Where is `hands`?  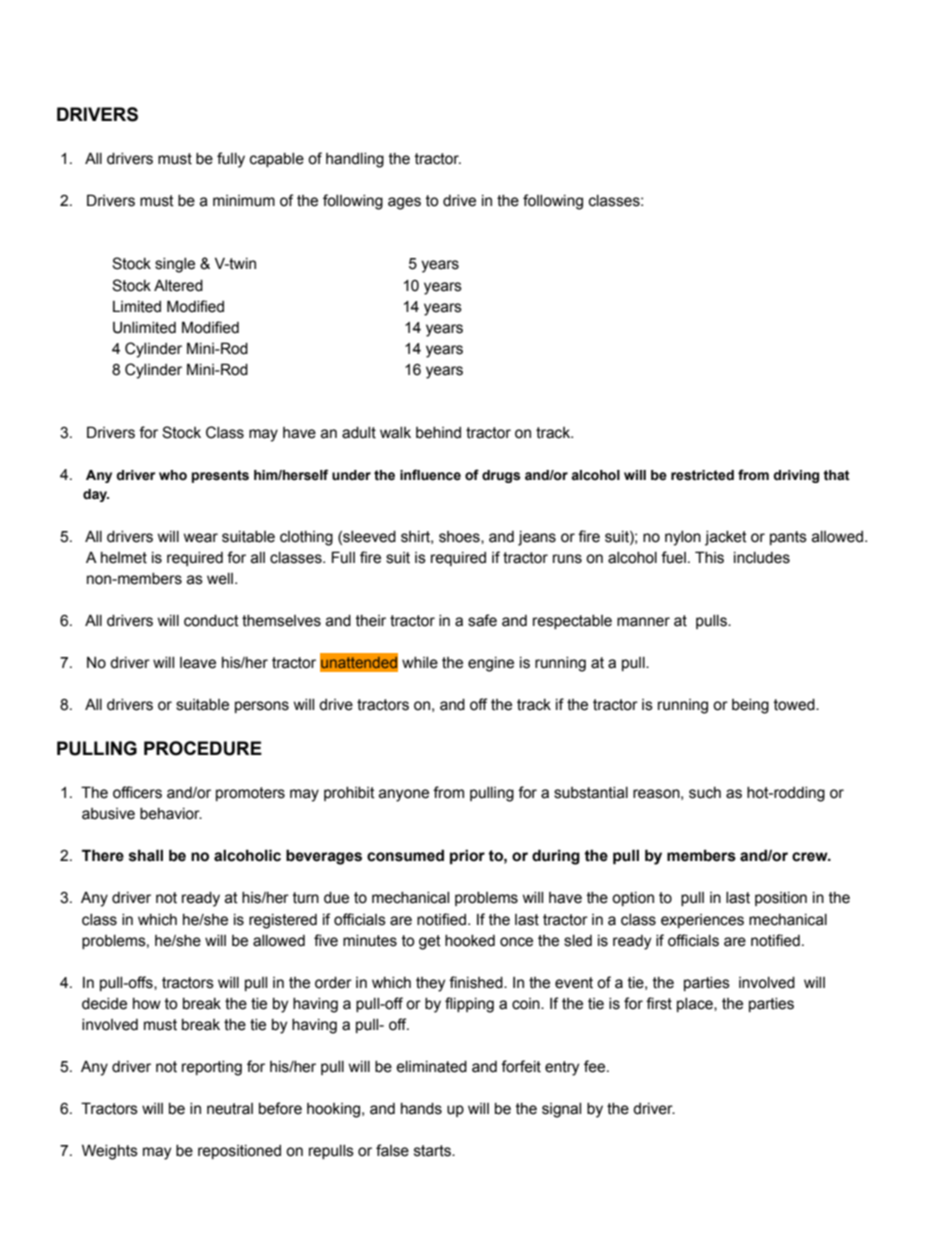 hands is located at coordinates (421, 1109).
